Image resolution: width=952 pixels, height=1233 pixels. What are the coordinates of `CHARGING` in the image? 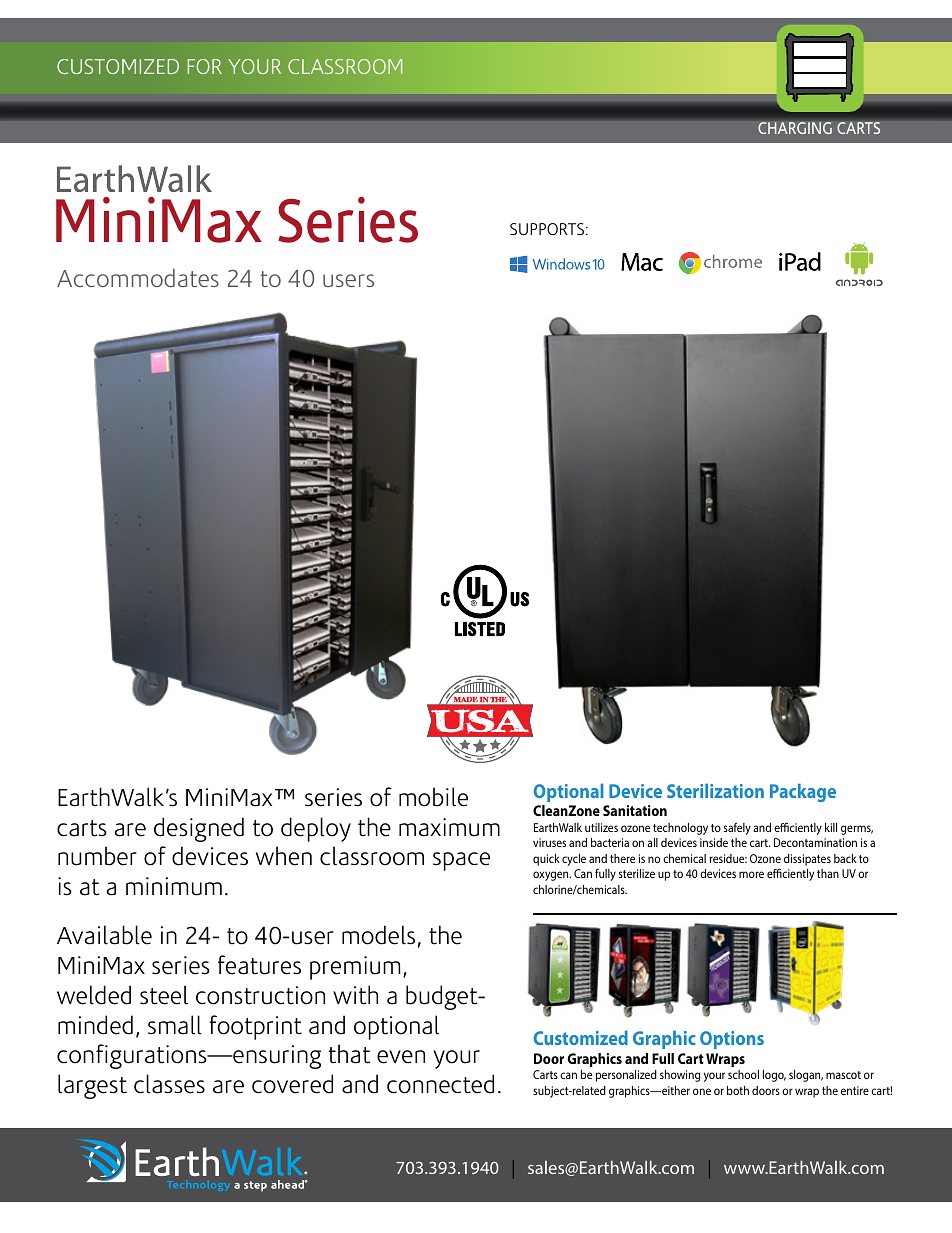 It's located at (795, 128).
